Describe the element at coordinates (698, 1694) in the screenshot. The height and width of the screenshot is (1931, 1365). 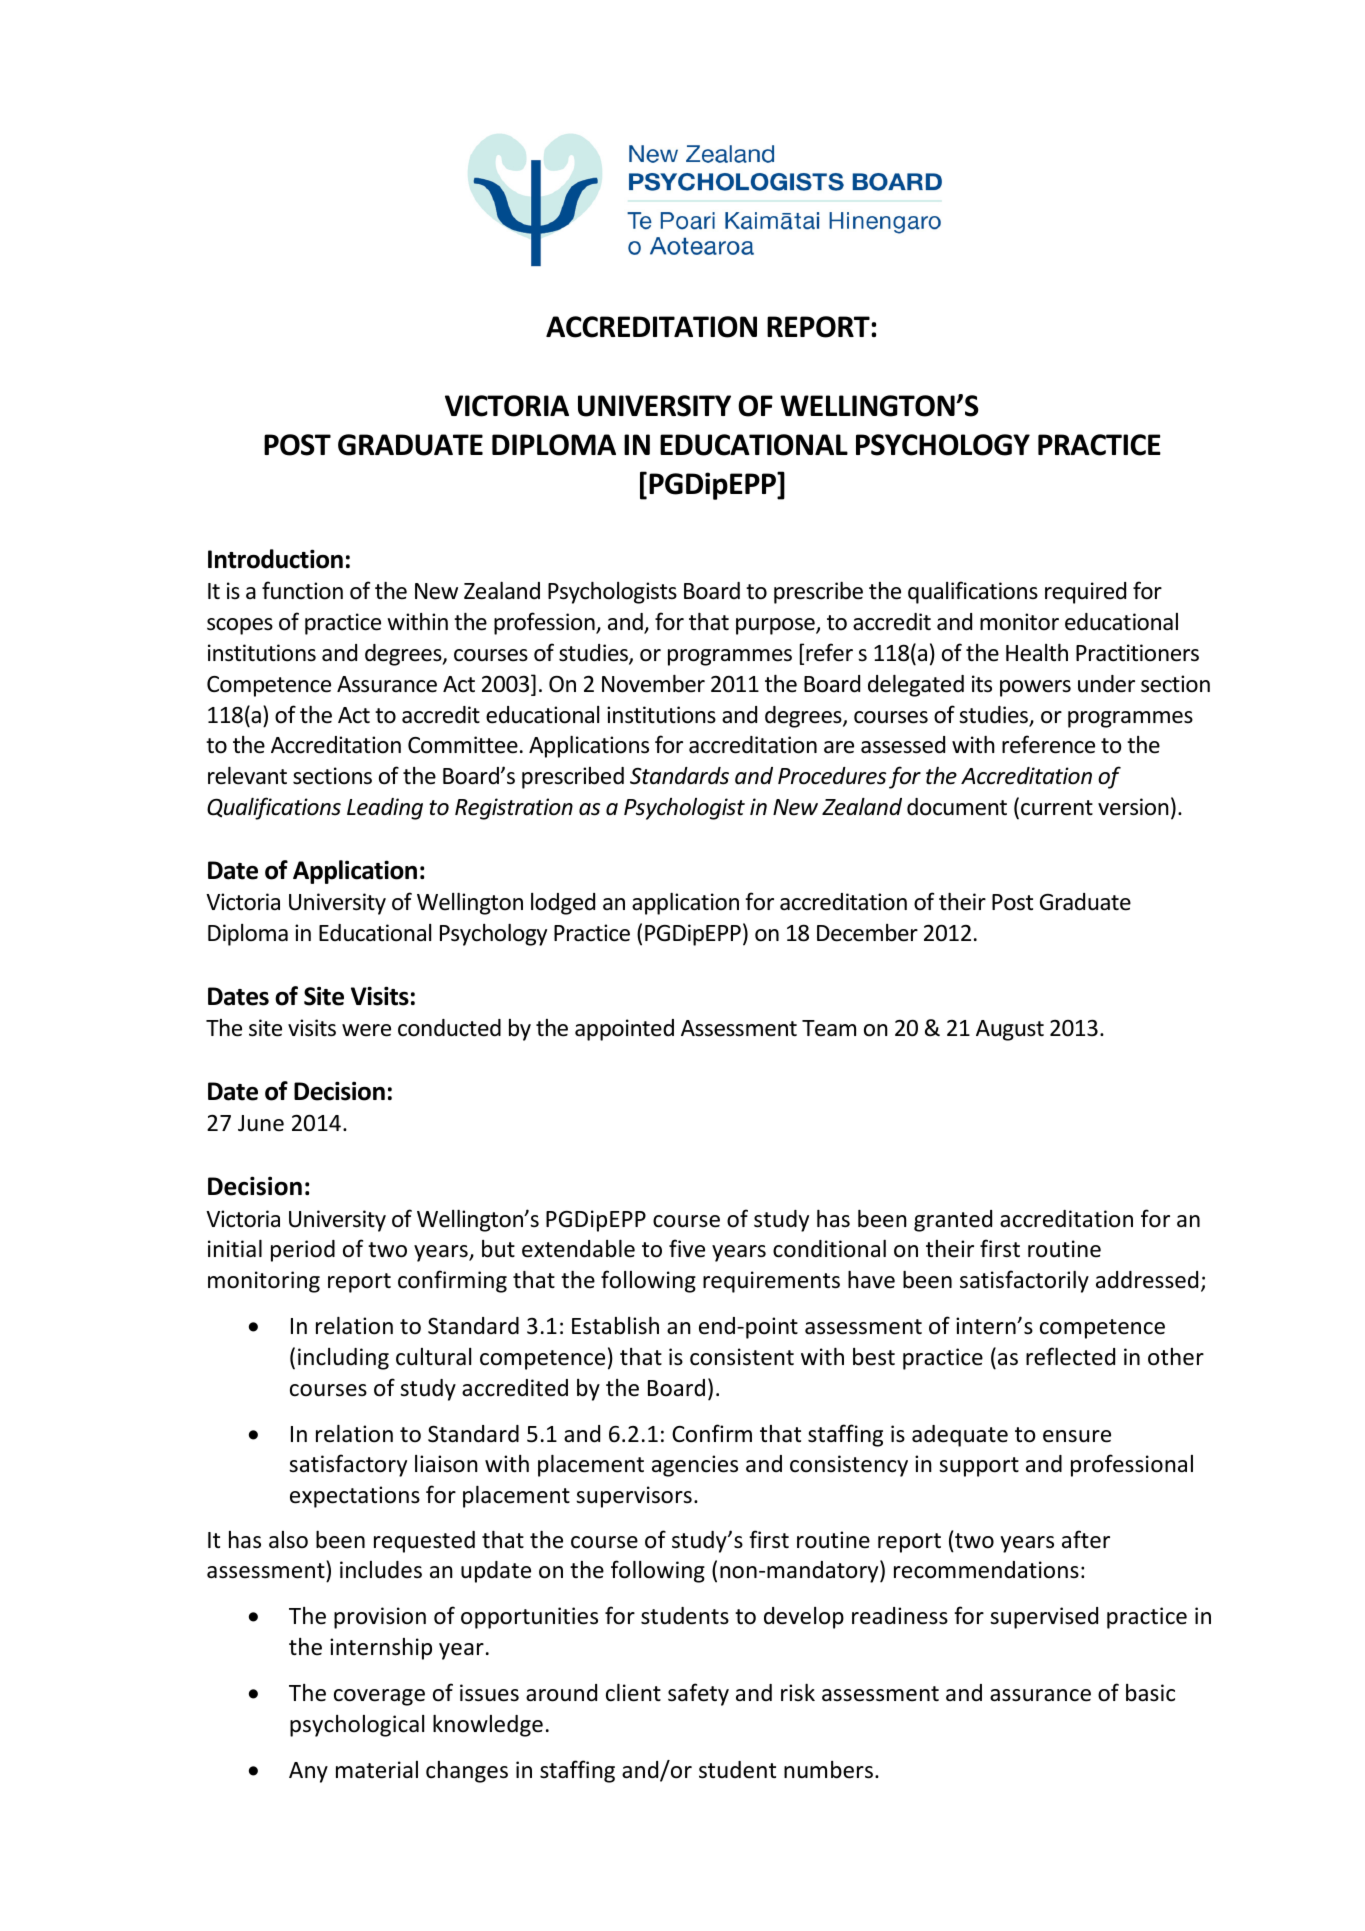
I see `safety` at that location.
